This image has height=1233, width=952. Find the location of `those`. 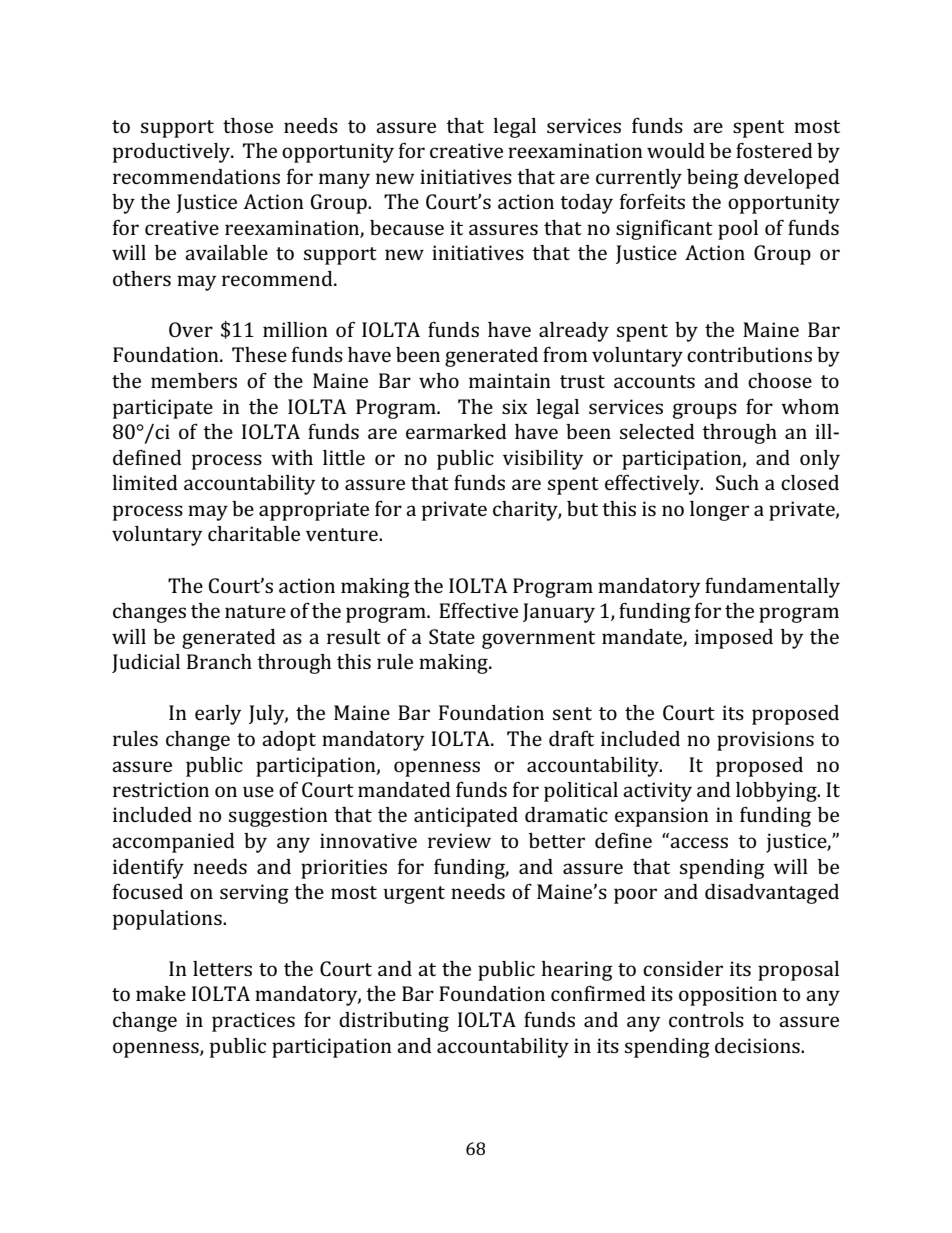

those is located at coordinates (248, 125).
